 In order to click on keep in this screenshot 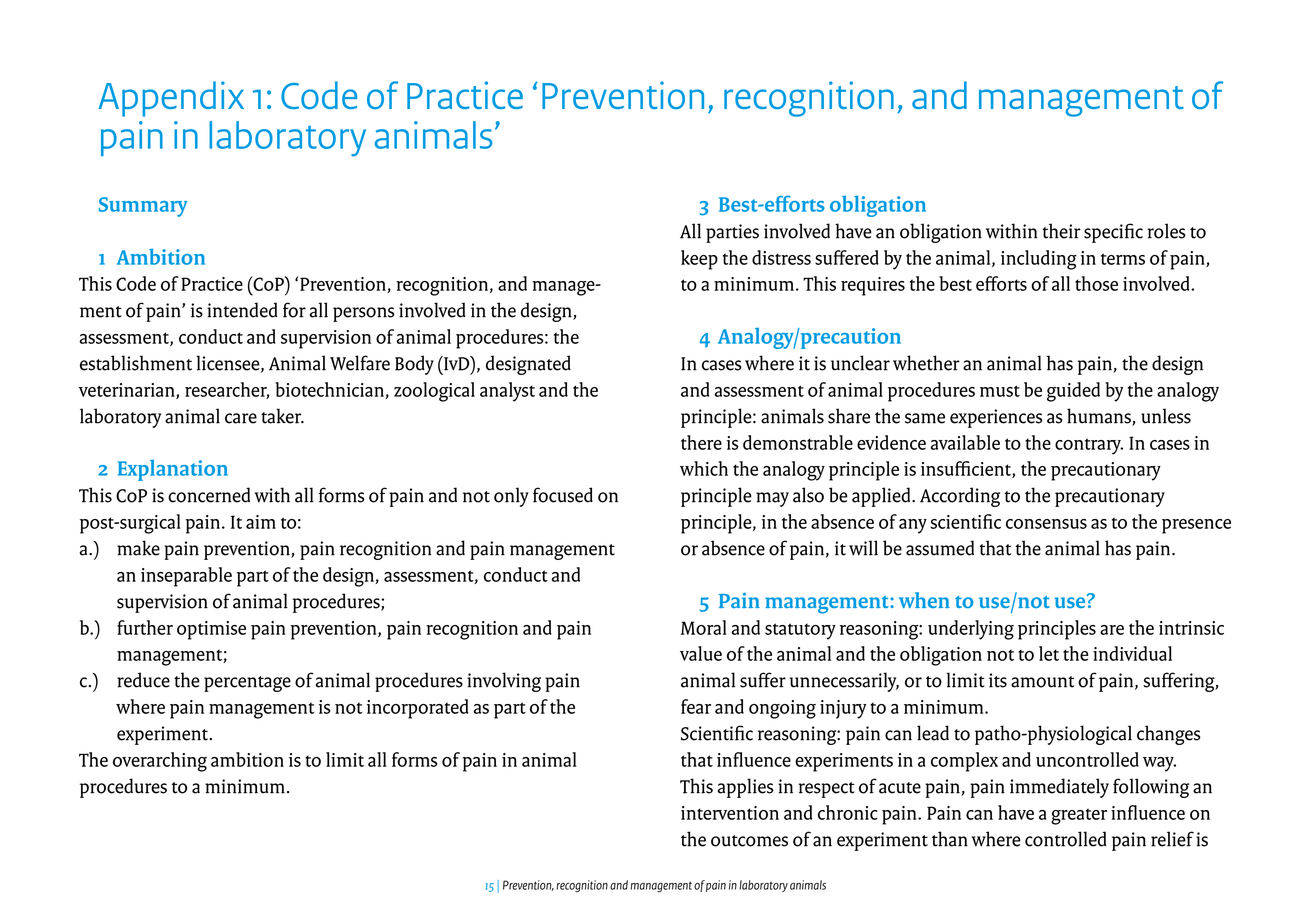, I will do `click(699, 260)`.
